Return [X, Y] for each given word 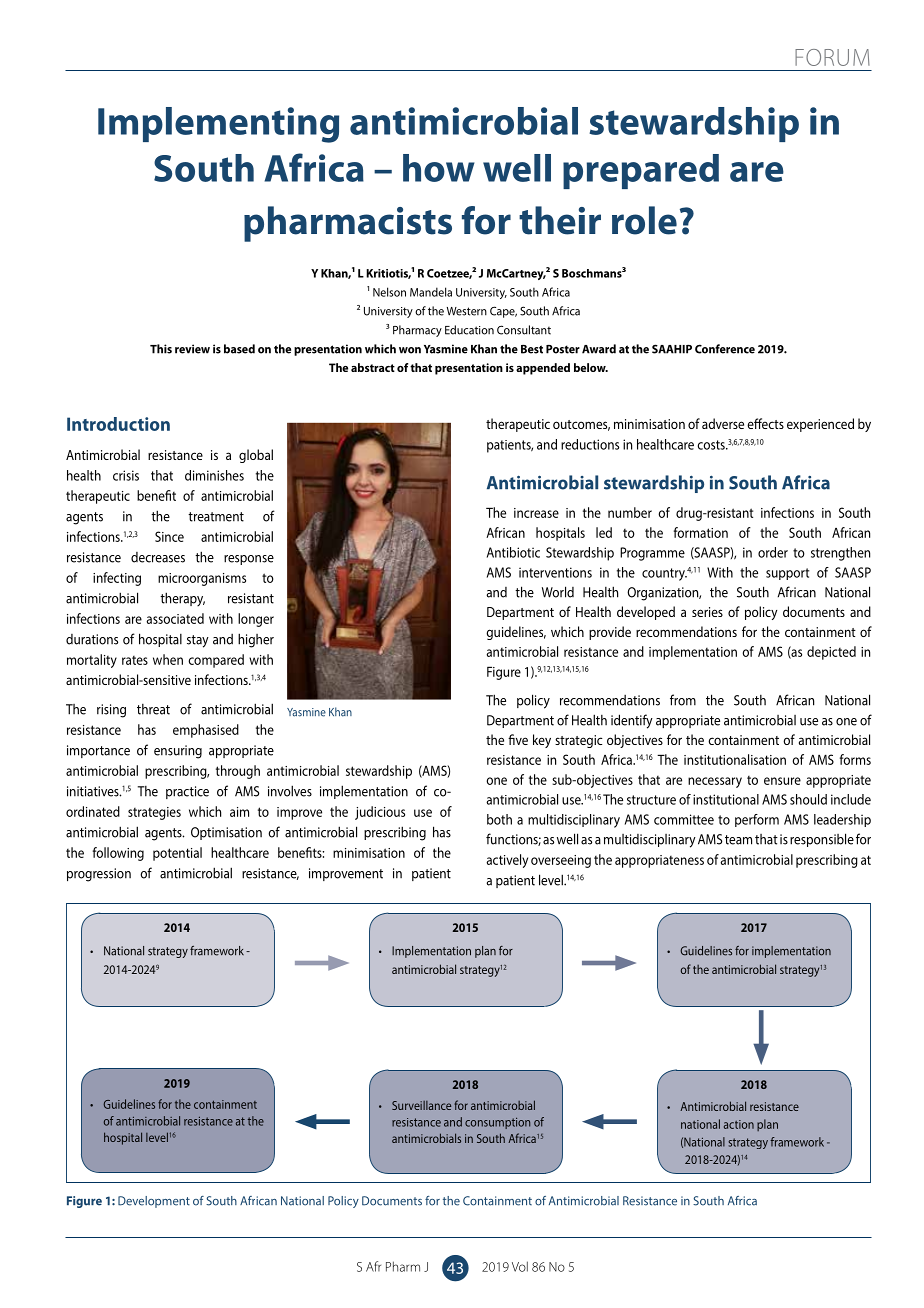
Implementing [218, 125]
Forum [832, 57]
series [707, 612]
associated [175, 618]
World [558, 592]
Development [154, 1202]
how [439, 168]
